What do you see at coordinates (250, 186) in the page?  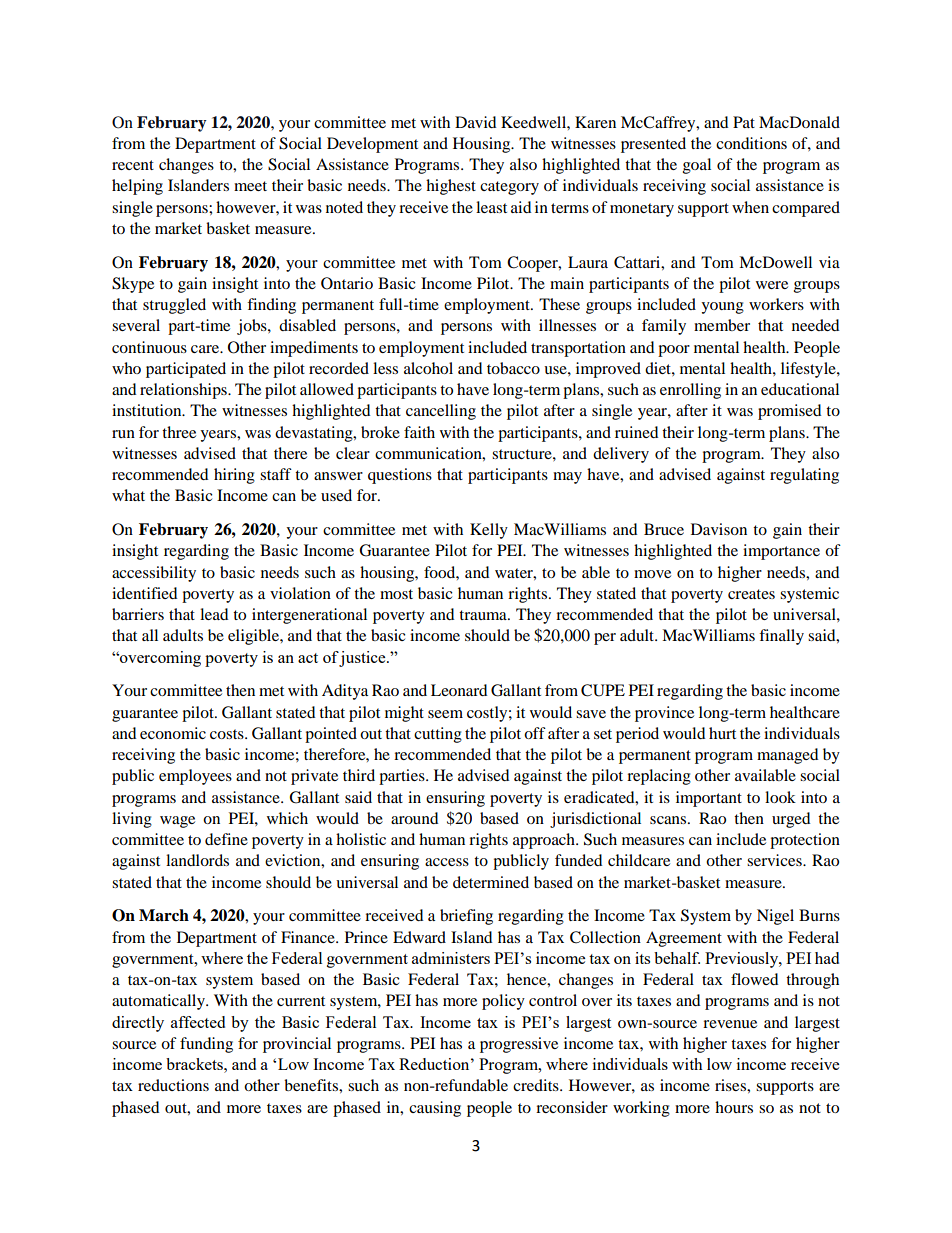 I see `meet` at bounding box center [250, 186].
